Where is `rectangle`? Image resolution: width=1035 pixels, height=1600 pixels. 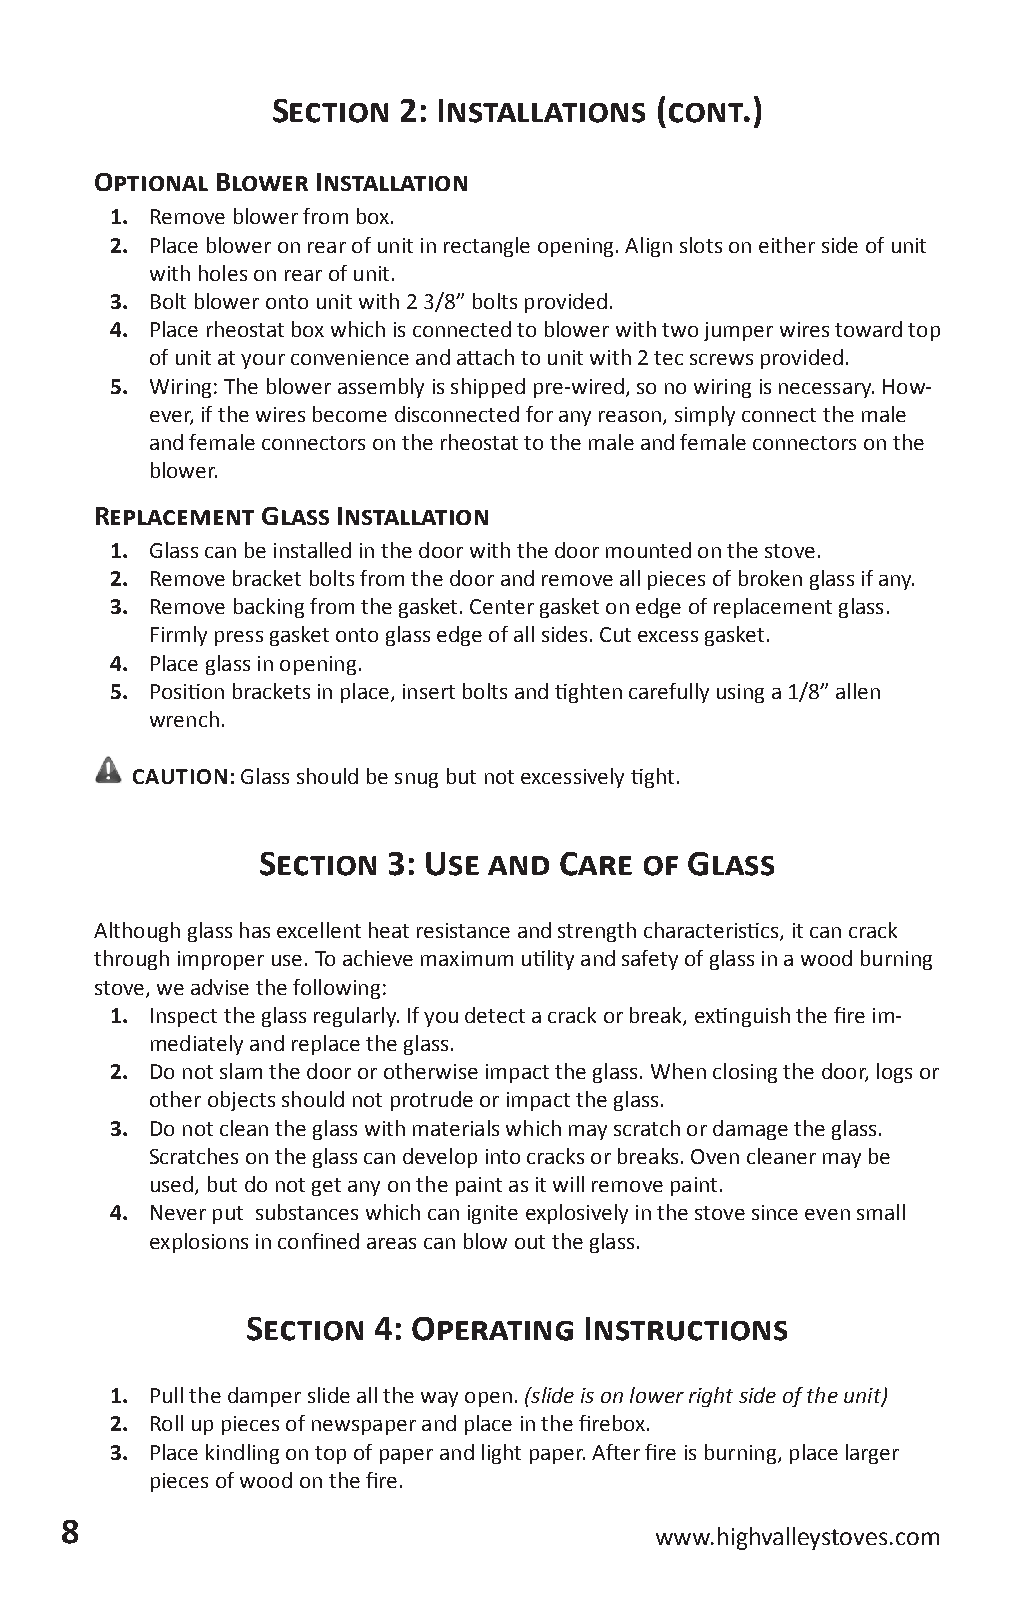
rectangle is located at coordinates (487, 247).
